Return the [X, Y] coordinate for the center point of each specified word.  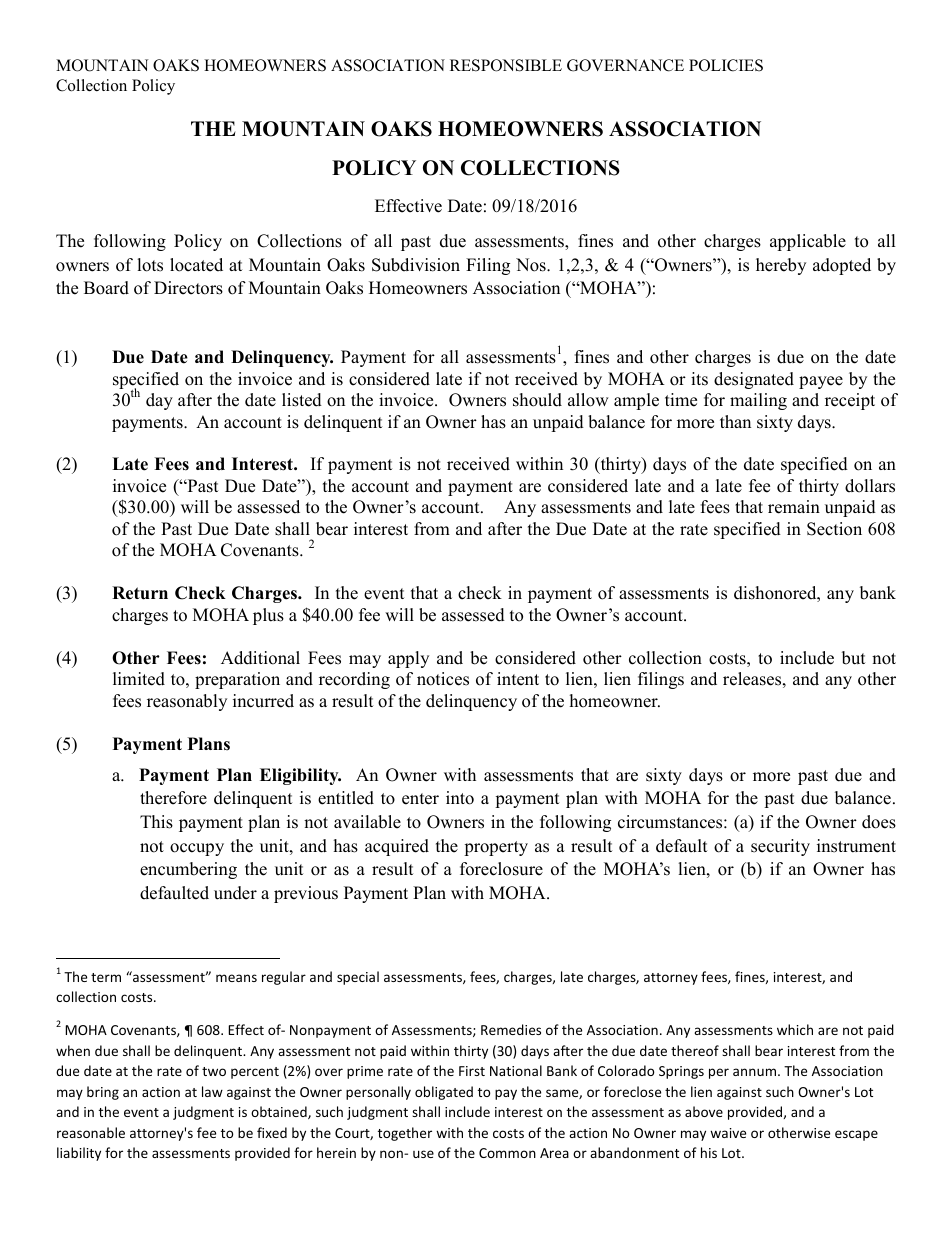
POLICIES [726, 65]
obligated [444, 1093]
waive [728, 1133]
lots [150, 265]
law [212, 1091]
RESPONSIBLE [506, 65]
